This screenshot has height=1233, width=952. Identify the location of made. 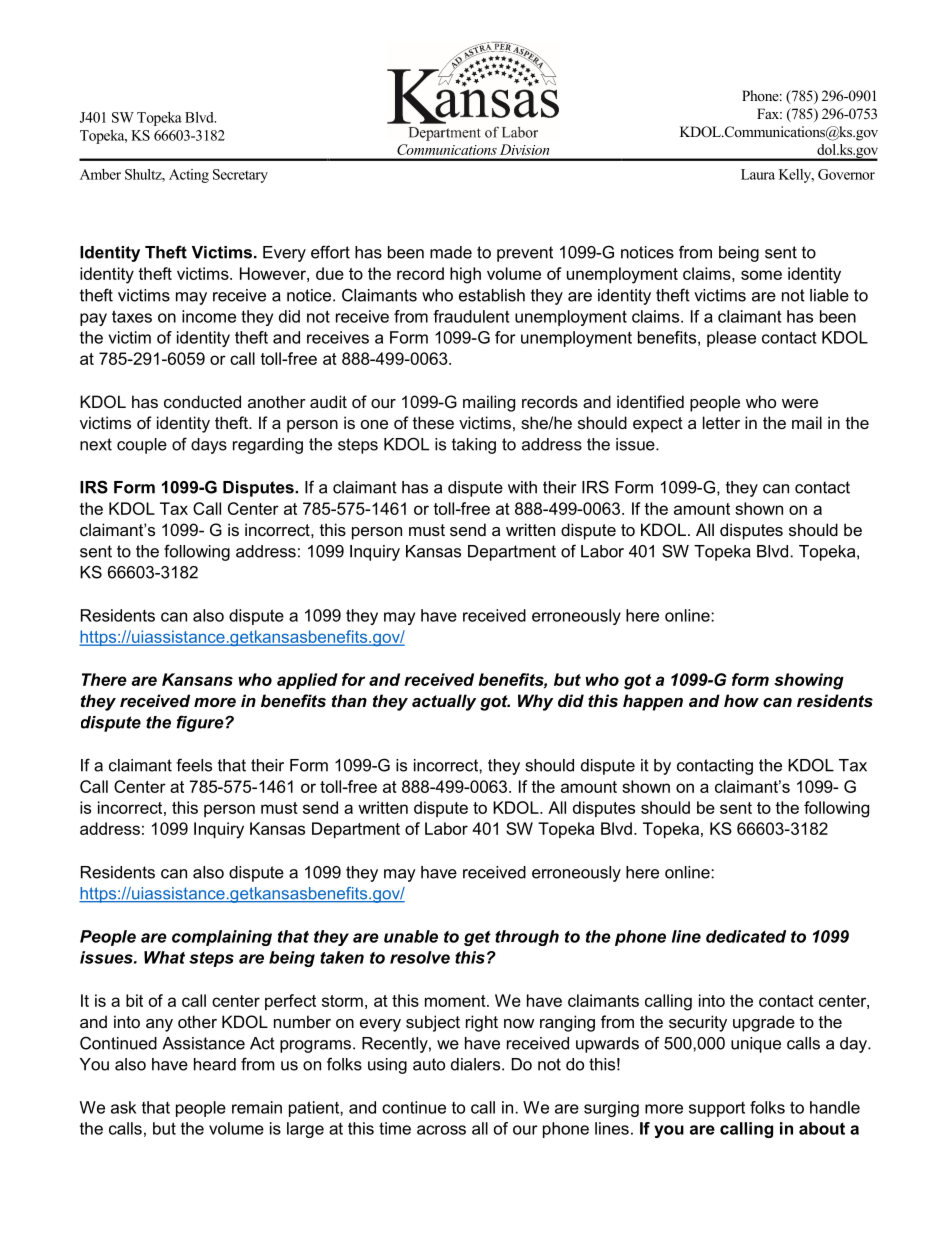
(451, 252).
